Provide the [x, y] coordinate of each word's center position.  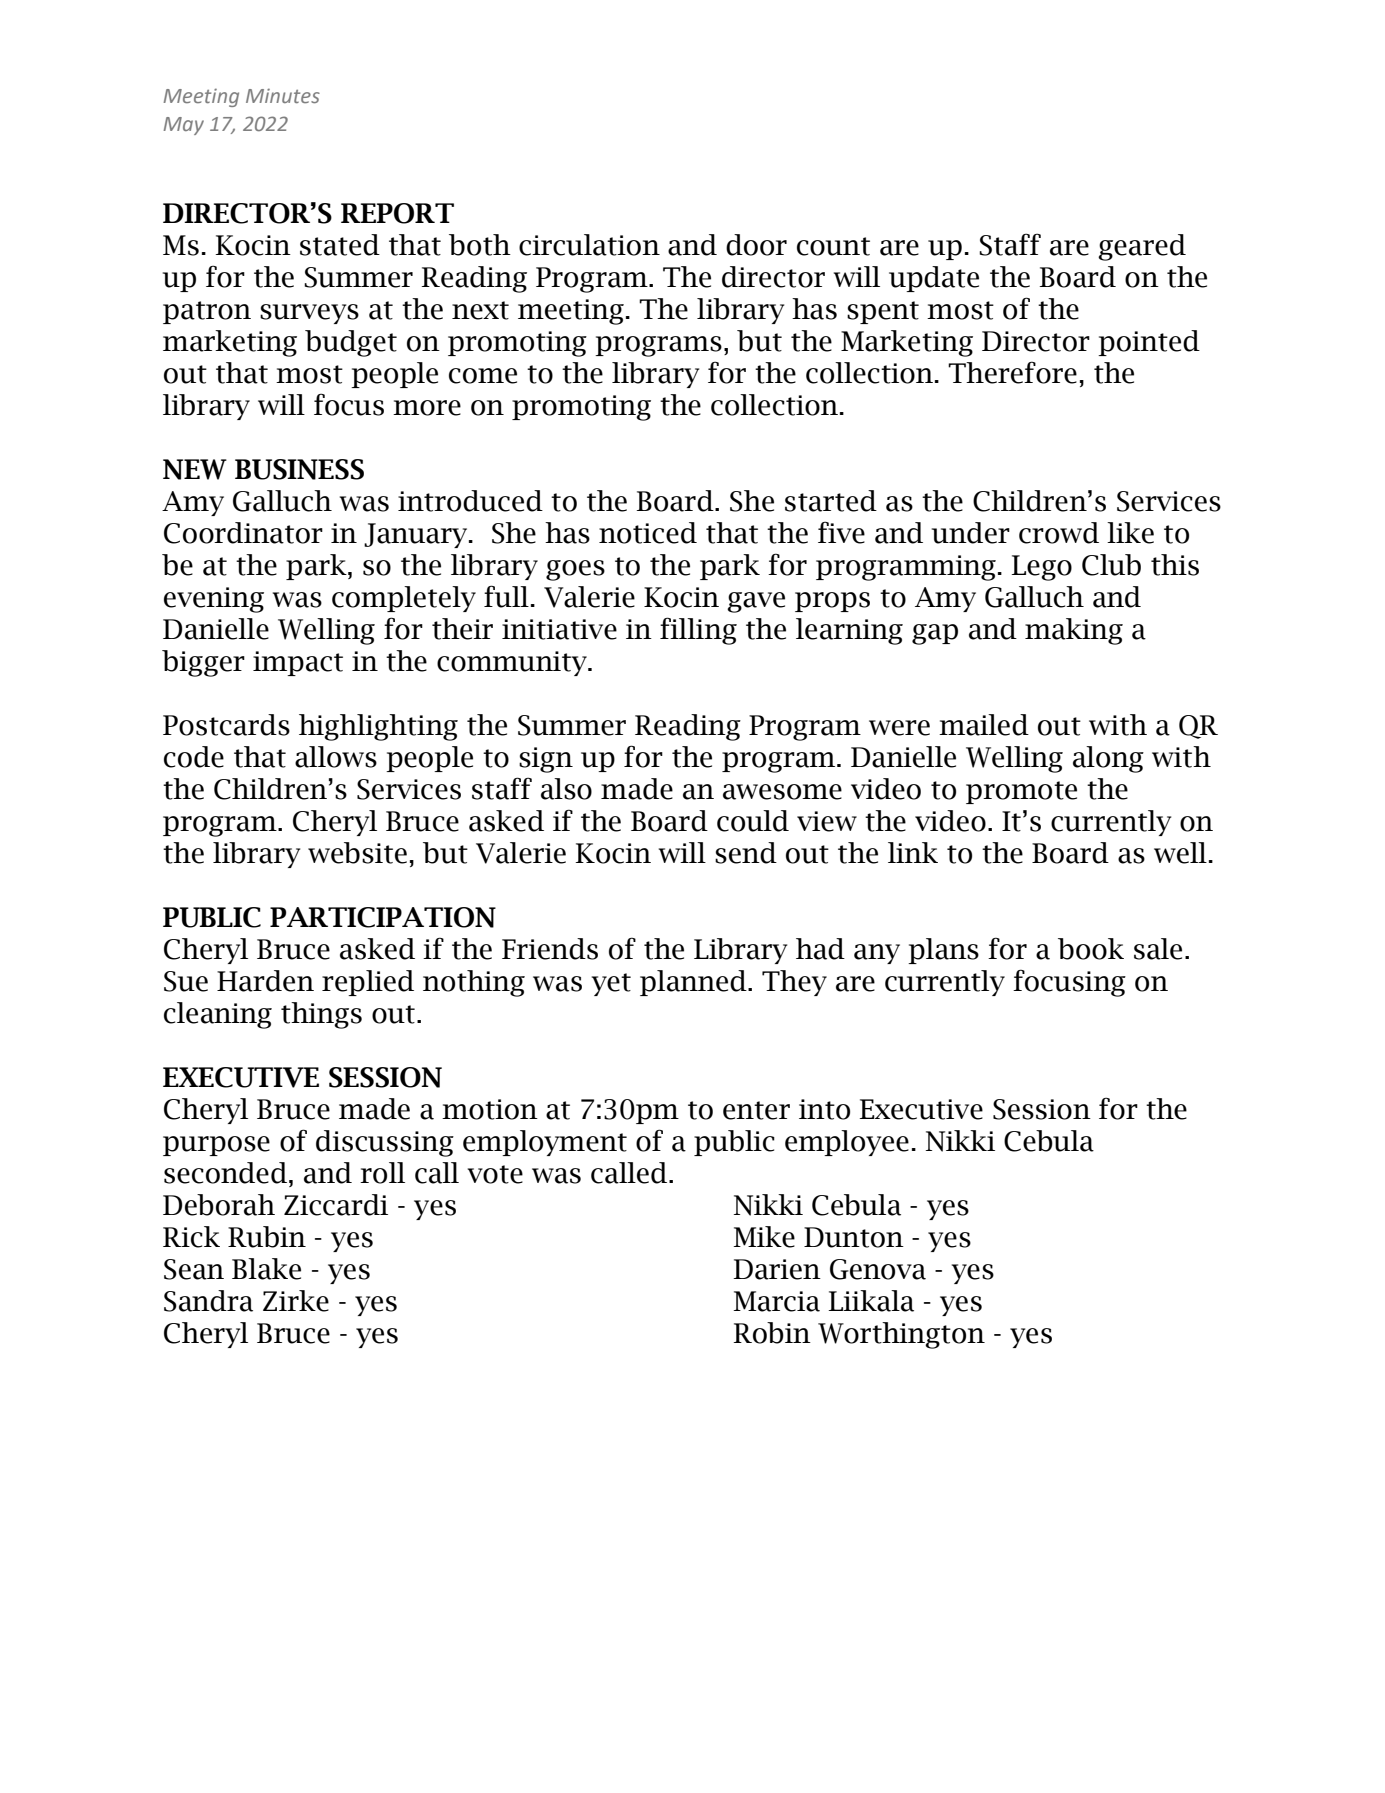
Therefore [1012, 372]
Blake [266, 1269]
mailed [984, 725]
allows [336, 757]
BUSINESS [299, 469]
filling [698, 631]
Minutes [283, 95]
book [1091, 949]
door [756, 245]
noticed [648, 533]
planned [694, 983]
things [321, 1015]
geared [1142, 247]
